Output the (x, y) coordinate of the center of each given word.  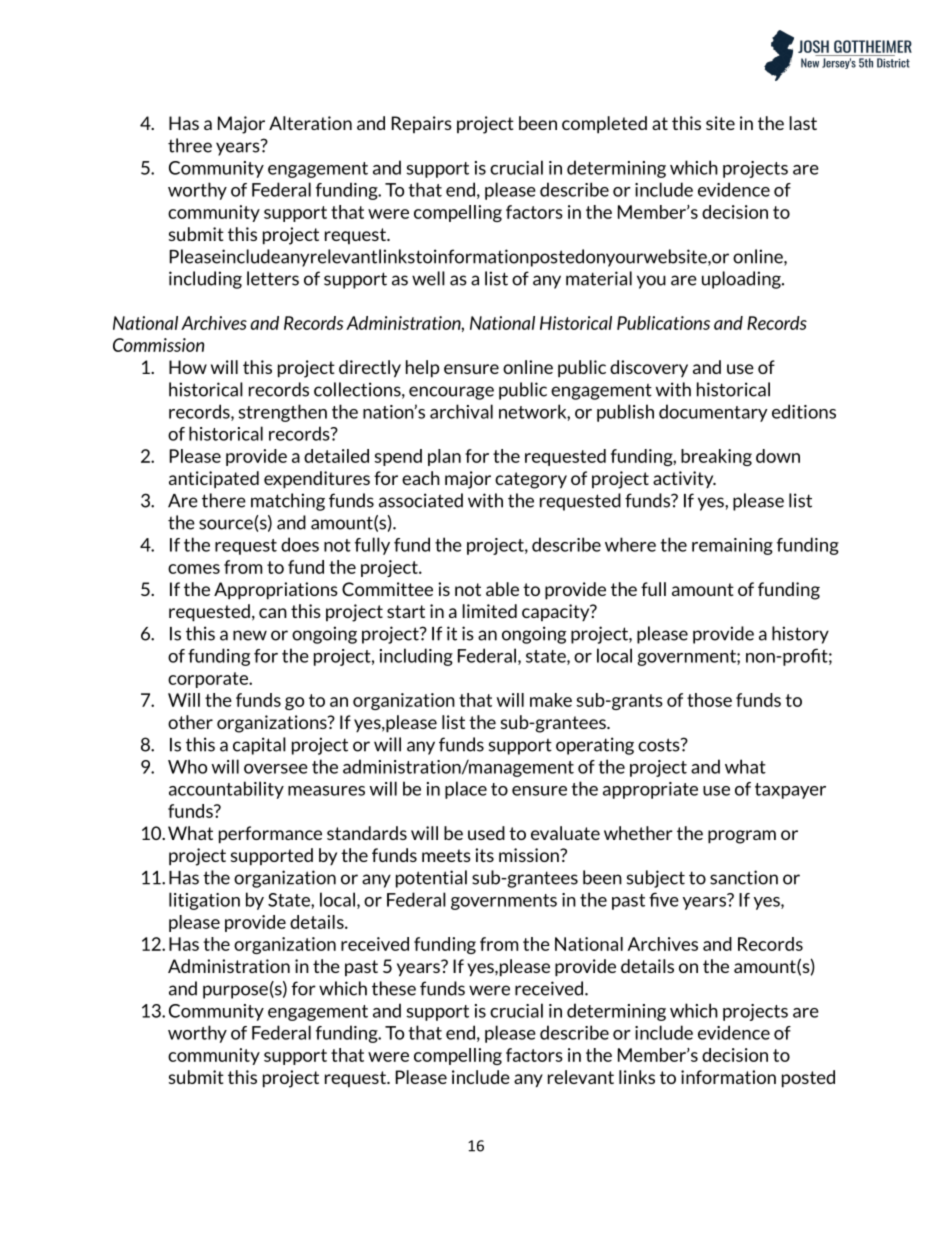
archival (461, 411)
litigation (204, 901)
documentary (713, 413)
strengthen (283, 413)
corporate (209, 680)
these (394, 988)
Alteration (310, 123)
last (803, 123)
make (551, 700)
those (709, 700)
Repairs (422, 124)
